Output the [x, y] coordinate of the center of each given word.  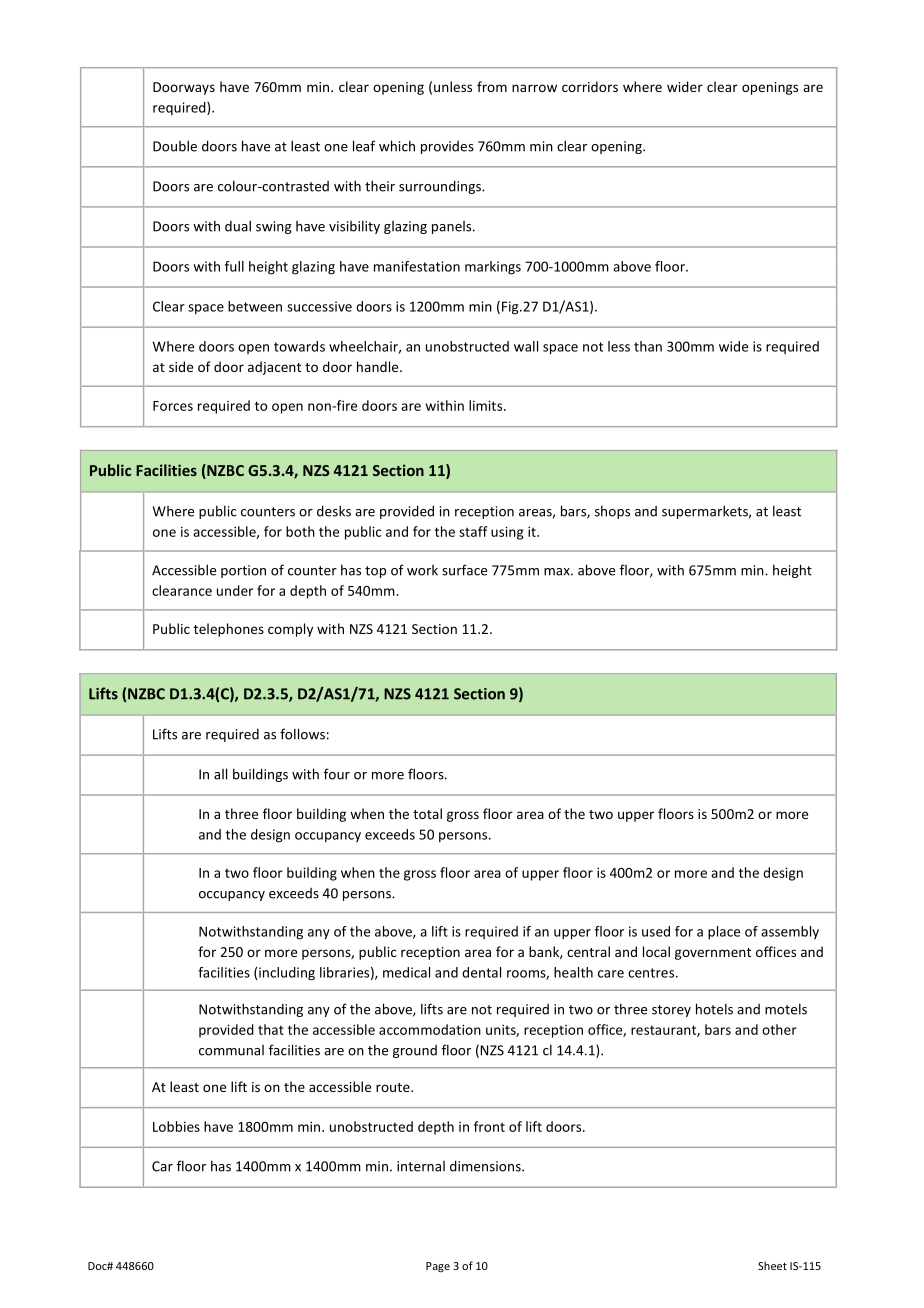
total [427, 813]
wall [526, 346]
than [648, 346]
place [724, 933]
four [337, 774]
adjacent [274, 368]
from [492, 86]
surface [464, 570]
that [271, 1029]
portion [243, 571]
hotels [714, 1009]
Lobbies [176, 1126]
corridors [590, 86]
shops [612, 512]
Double [175, 146]
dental [481, 972]
